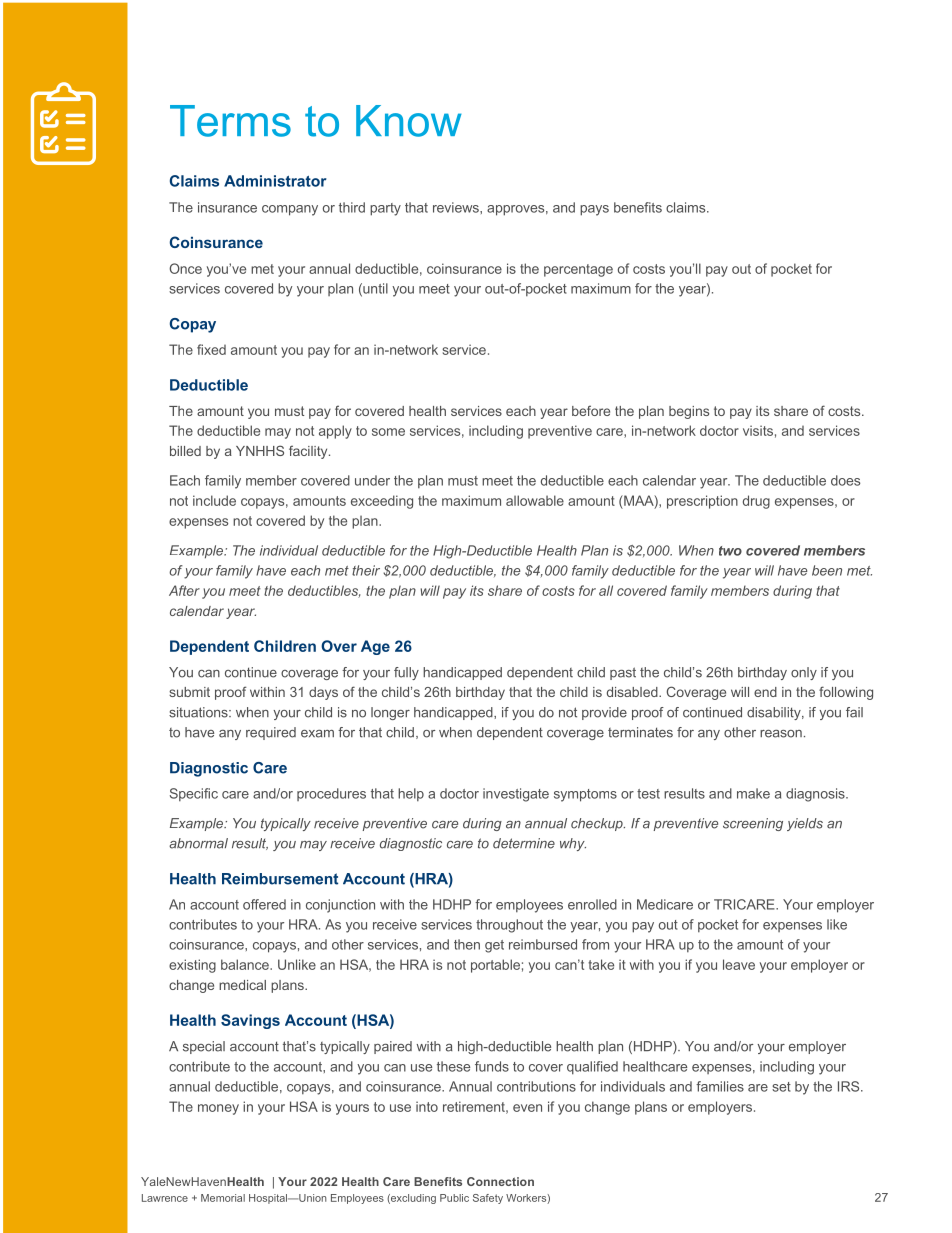 Image resolution: width=952 pixels, height=1233 pixels. Describe the element at coordinates (230, 121) in the page. I see `Terms` at that location.
